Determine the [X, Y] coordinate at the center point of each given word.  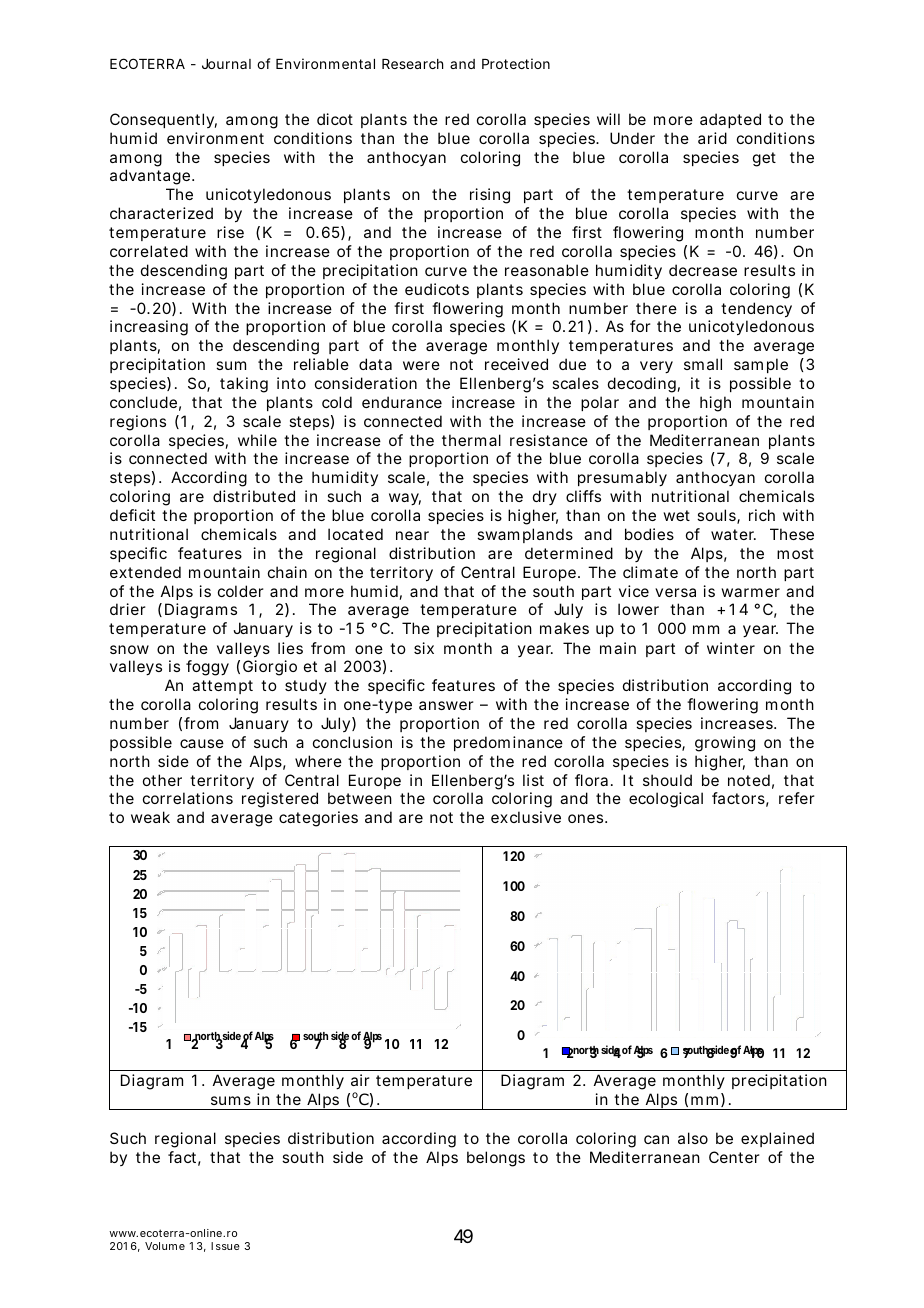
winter [731, 648]
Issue [225, 1246]
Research [412, 64]
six [424, 648]
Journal [226, 64]
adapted [730, 120]
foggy [207, 668]
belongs [496, 1159]
